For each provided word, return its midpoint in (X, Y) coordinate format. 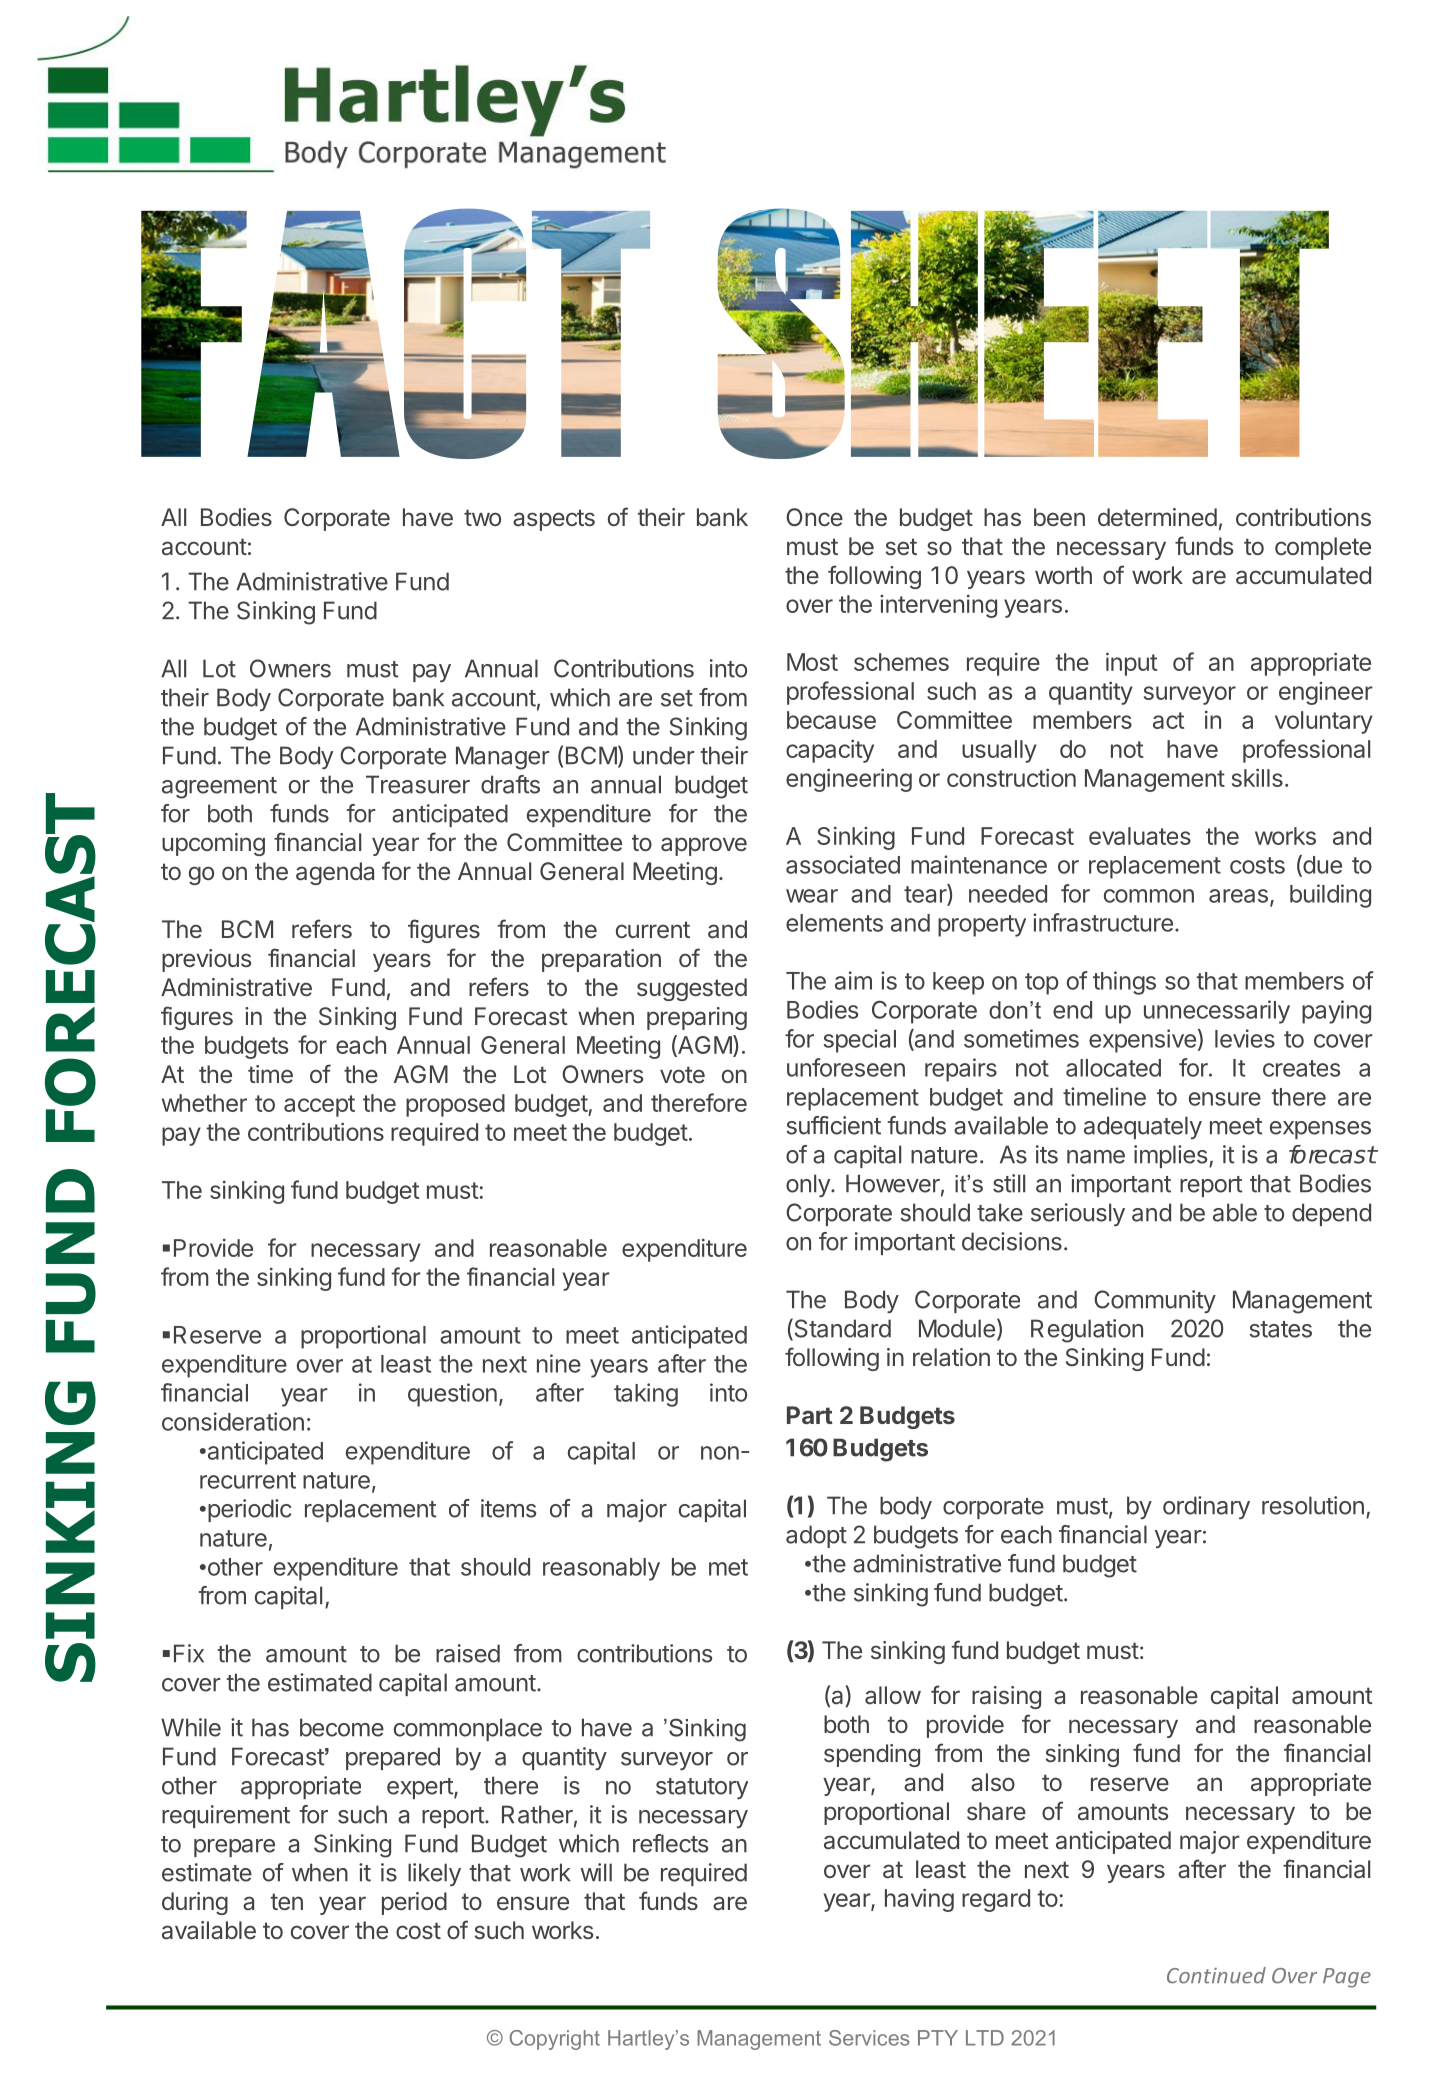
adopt (816, 1536)
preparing (697, 1018)
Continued (1216, 1975)
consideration (233, 1421)
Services (869, 2038)
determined (1157, 517)
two (482, 517)
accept (319, 1106)
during (195, 1903)
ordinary (1206, 1507)
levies (1245, 1038)
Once (814, 517)
